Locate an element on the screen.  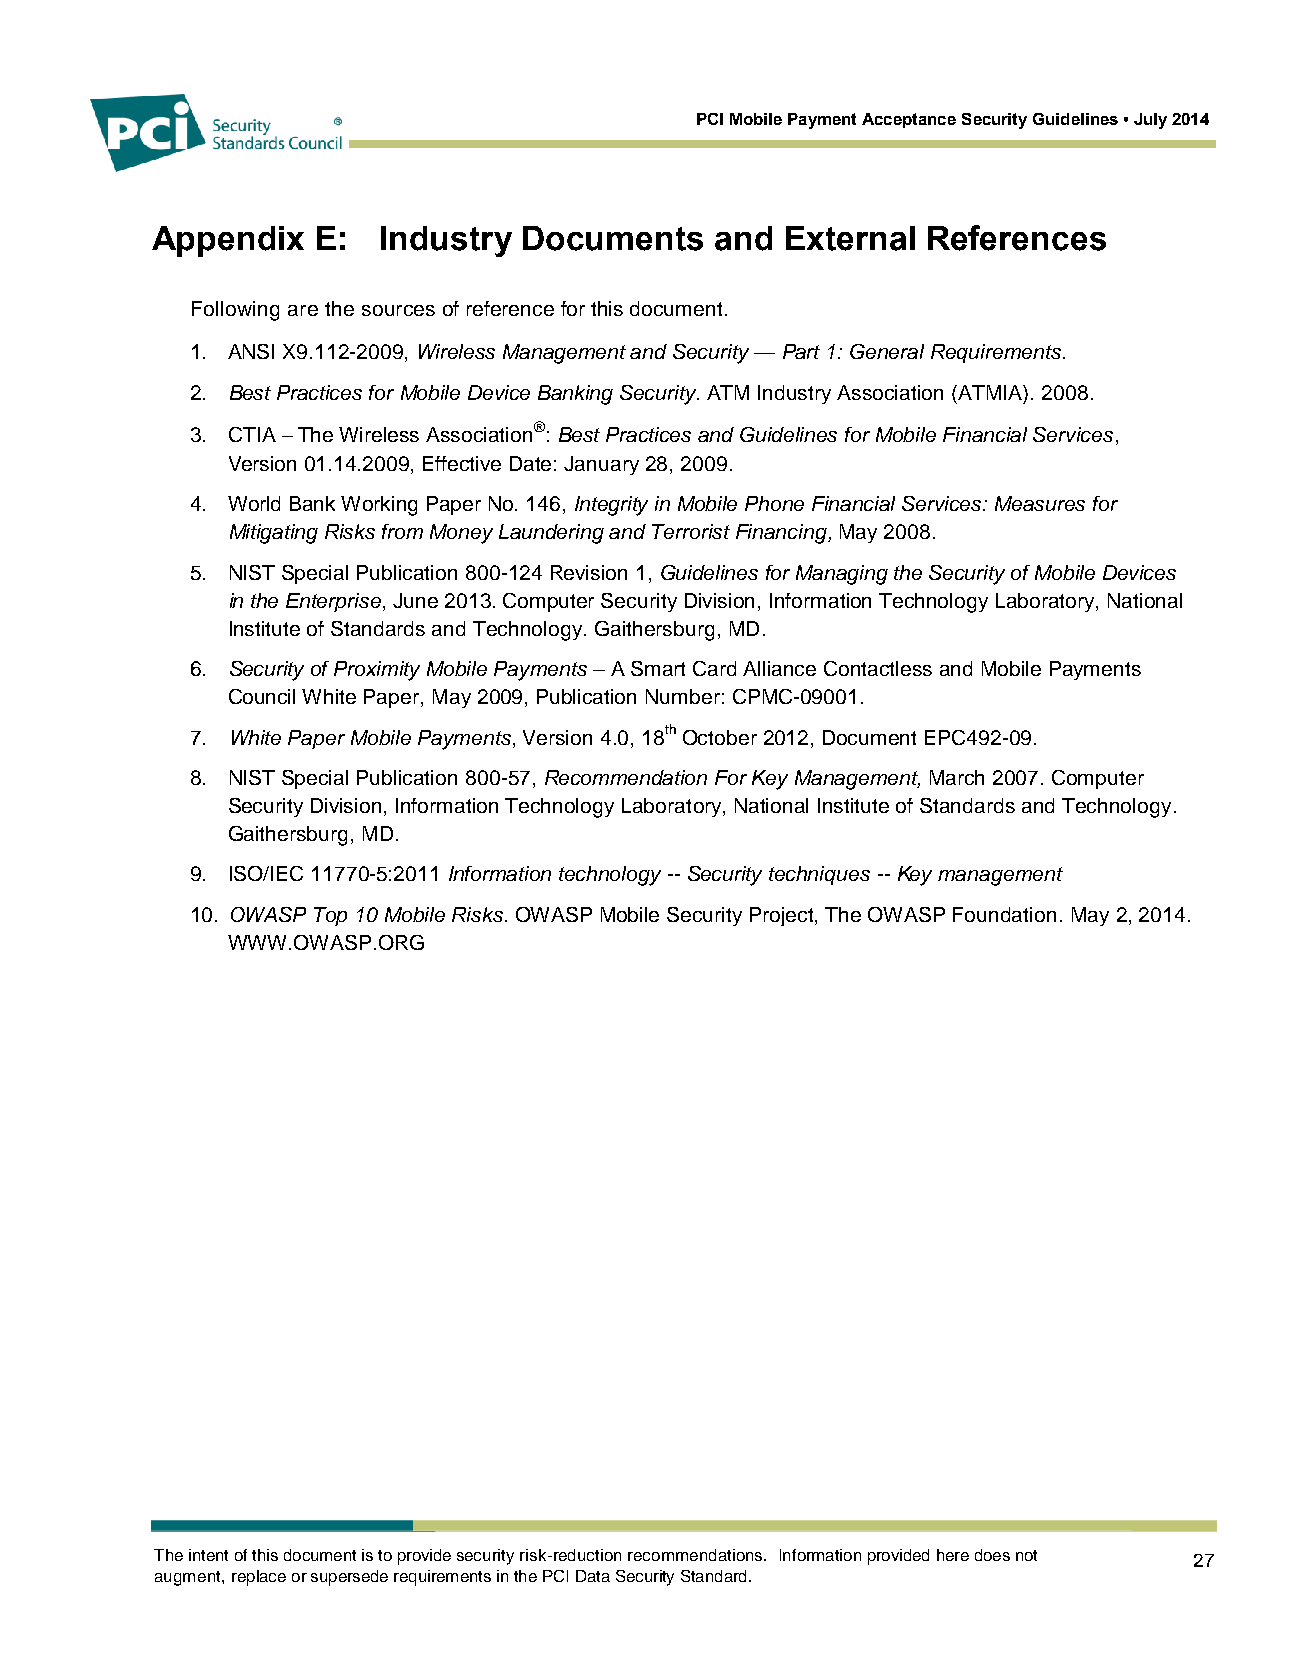
Measures is located at coordinates (1040, 503).
